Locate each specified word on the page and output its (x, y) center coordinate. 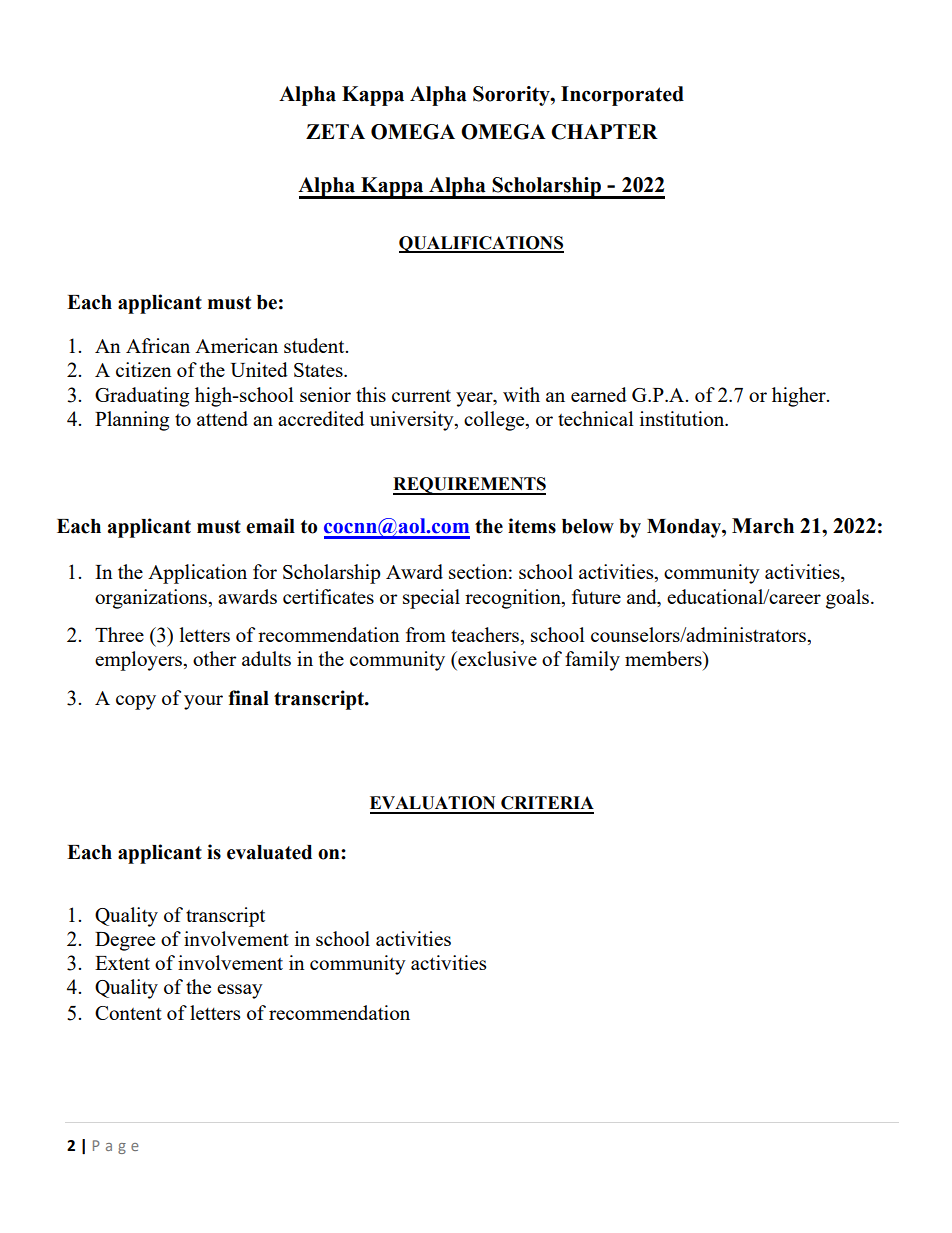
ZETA (335, 131)
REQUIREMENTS (469, 486)
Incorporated (622, 96)
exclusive (496, 658)
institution (683, 418)
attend (222, 418)
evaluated (269, 852)
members (664, 658)
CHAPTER (604, 132)
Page (116, 1147)
